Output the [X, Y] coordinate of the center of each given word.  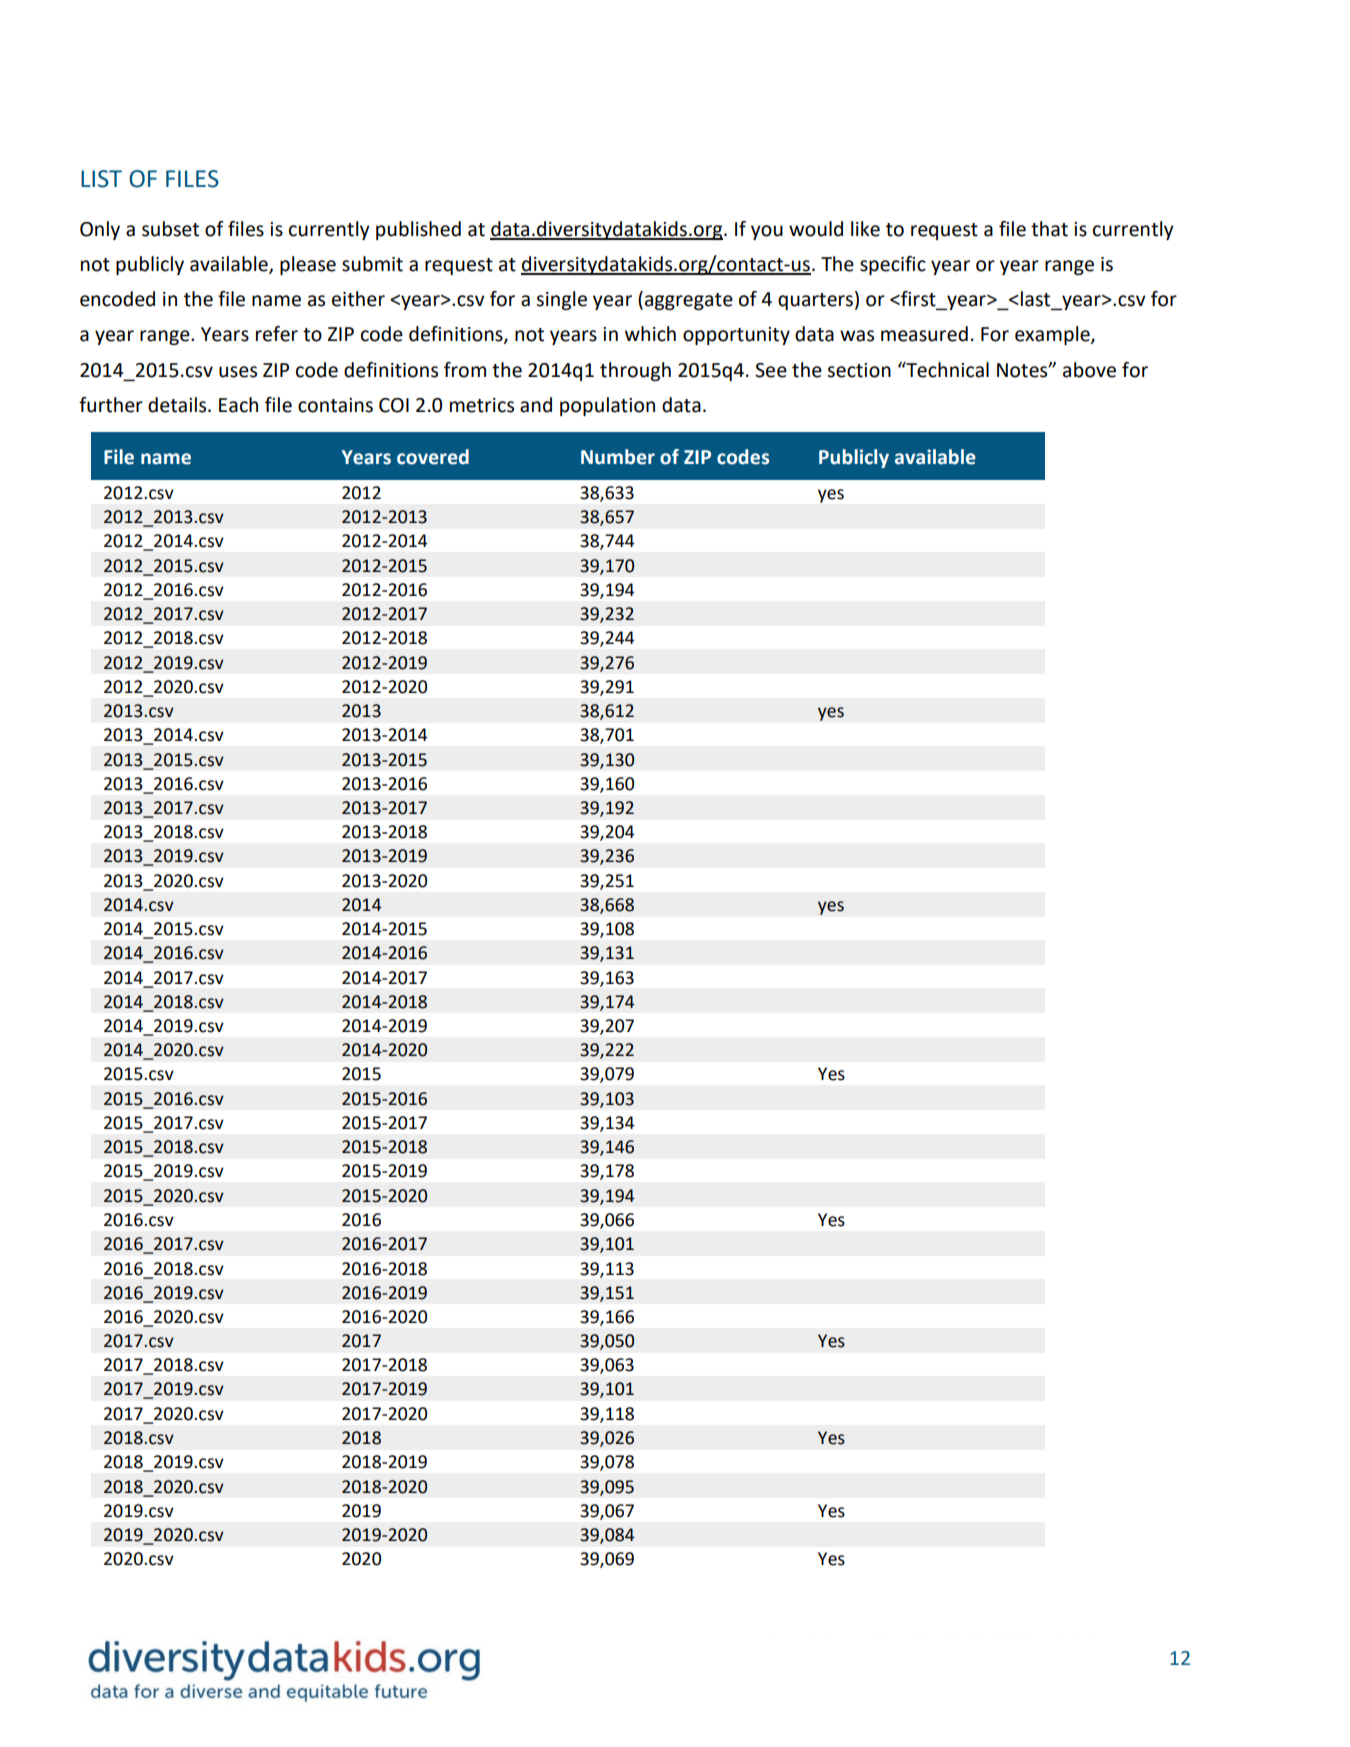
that [1049, 229]
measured [924, 334]
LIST [101, 179]
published [418, 230]
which [650, 334]
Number [618, 457]
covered [433, 457]
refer [277, 334]
